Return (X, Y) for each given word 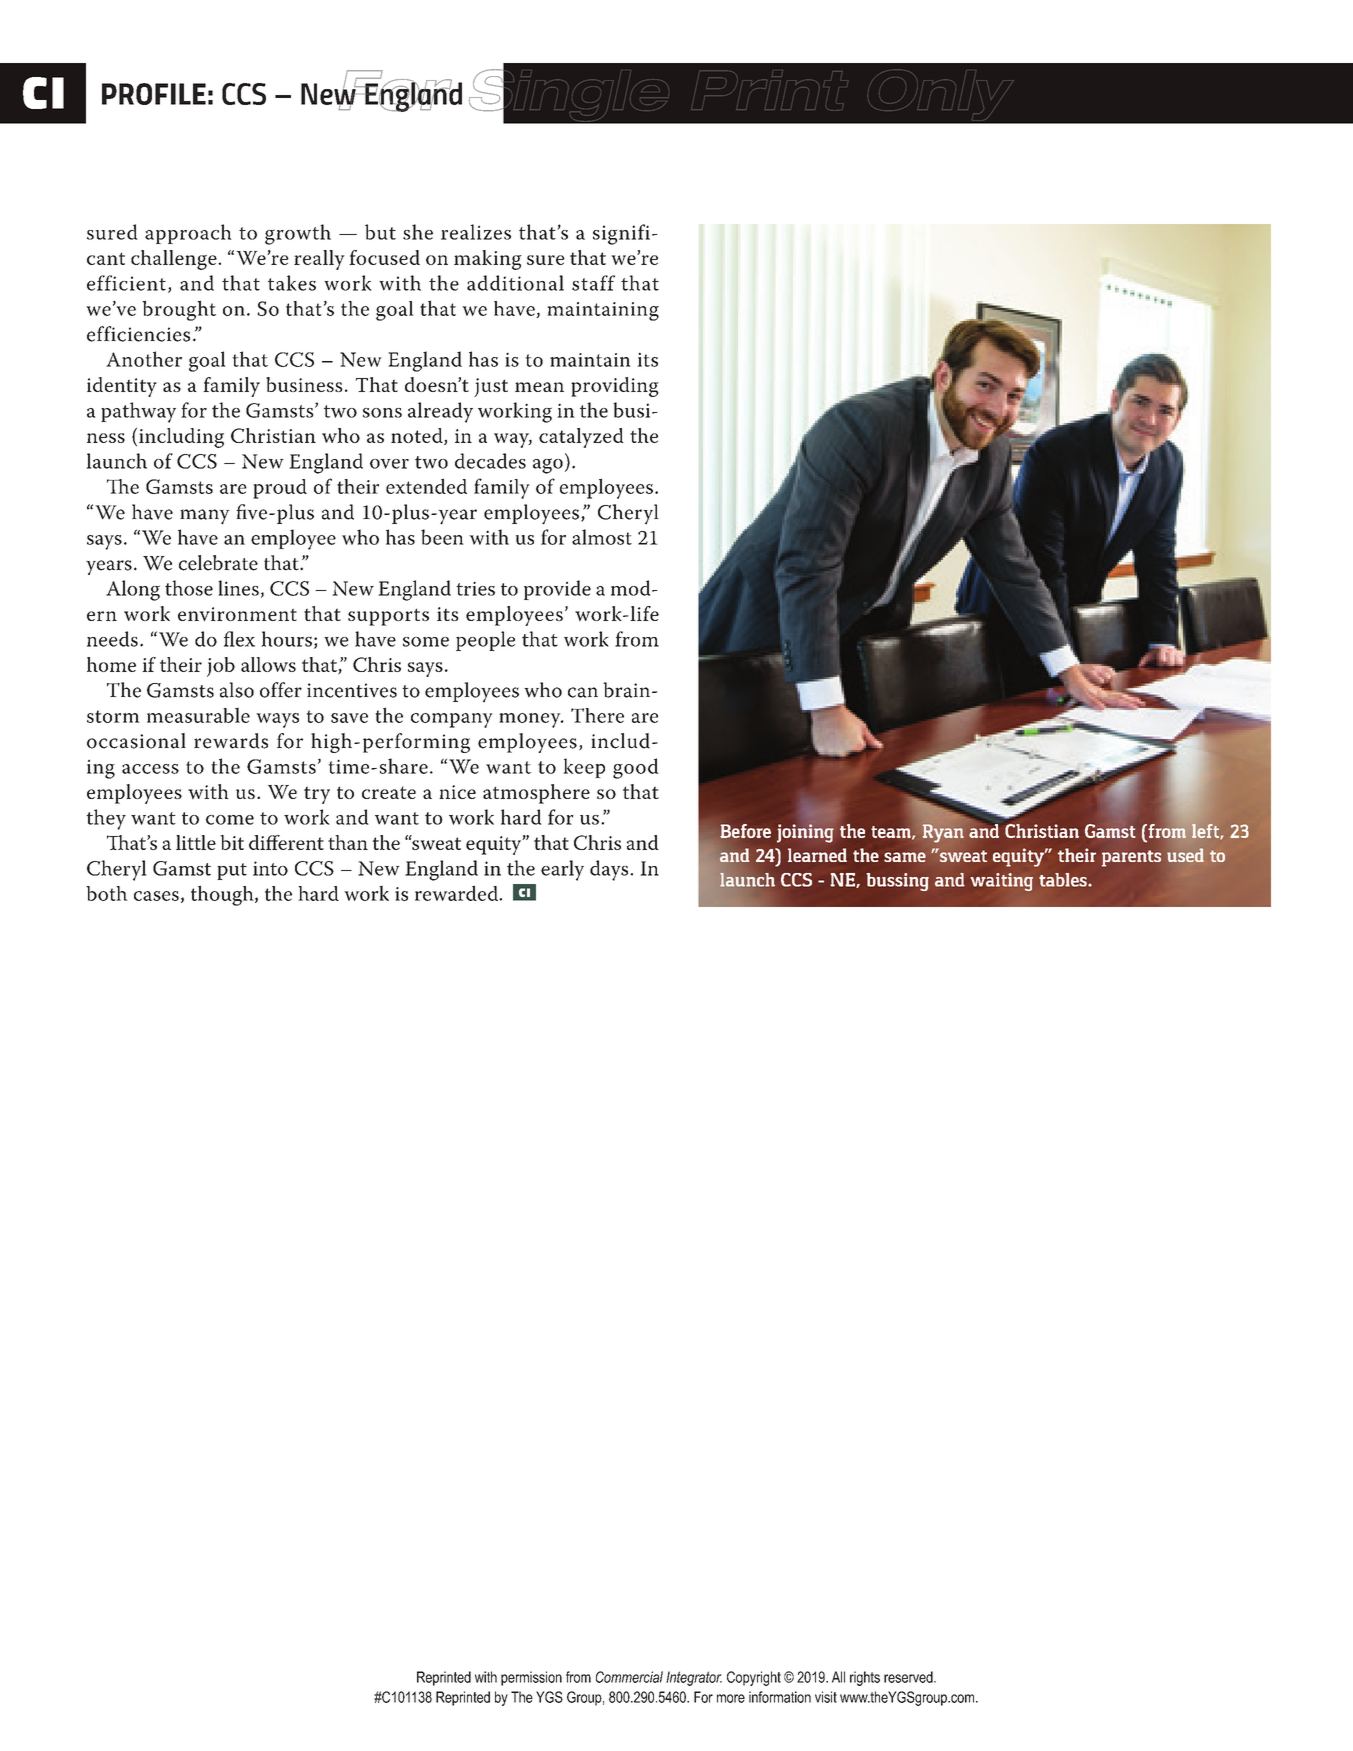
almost (602, 537)
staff (593, 283)
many (205, 517)
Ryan (943, 833)
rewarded (458, 893)
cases (156, 896)
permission (531, 1678)
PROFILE (154, 94)
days (610, 870)
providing (615, 387)
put (232, 871)
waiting (1002, 882)
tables (1064, 880)
